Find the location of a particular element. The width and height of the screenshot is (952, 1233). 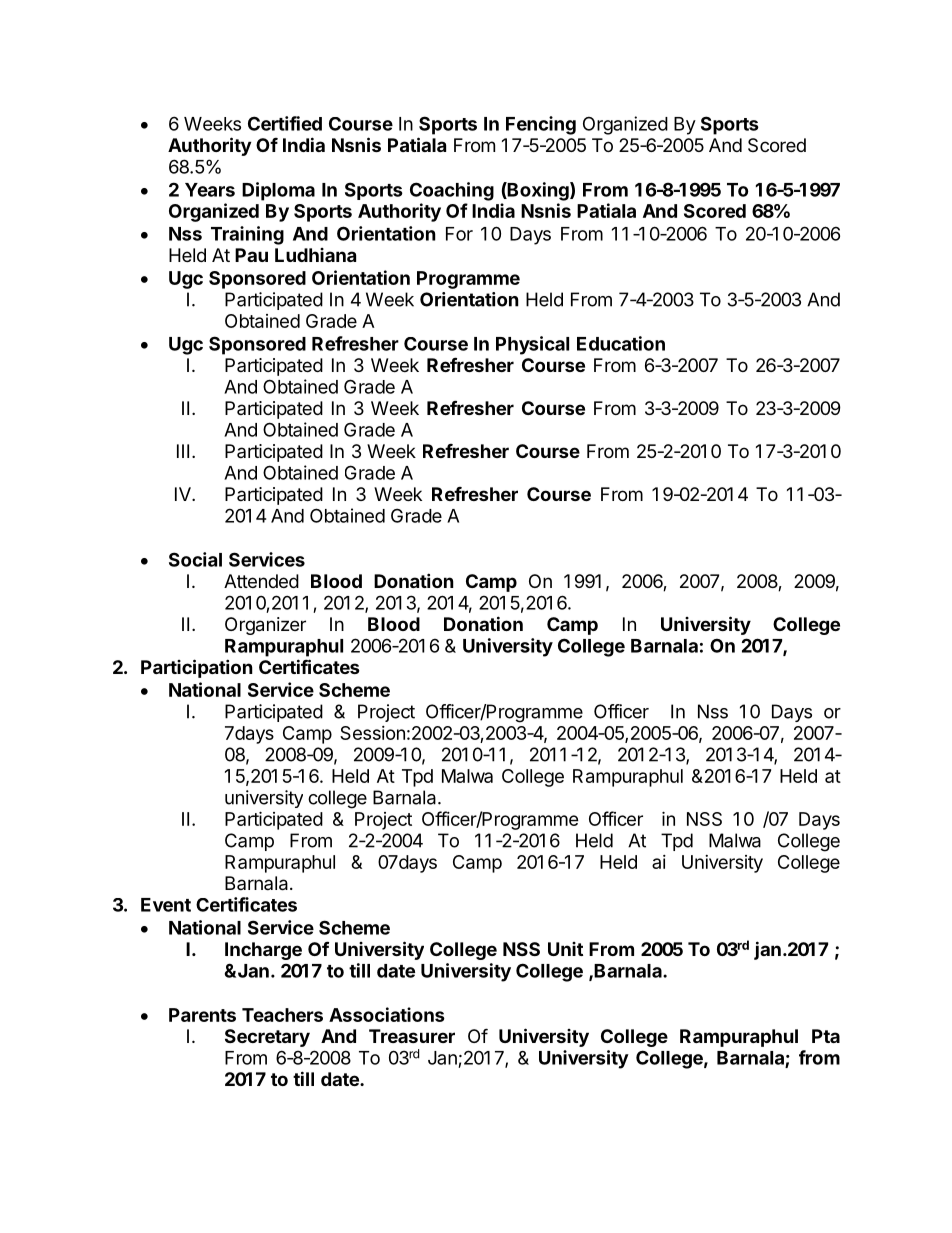

Coaching is located at coordinates (452, 191).
